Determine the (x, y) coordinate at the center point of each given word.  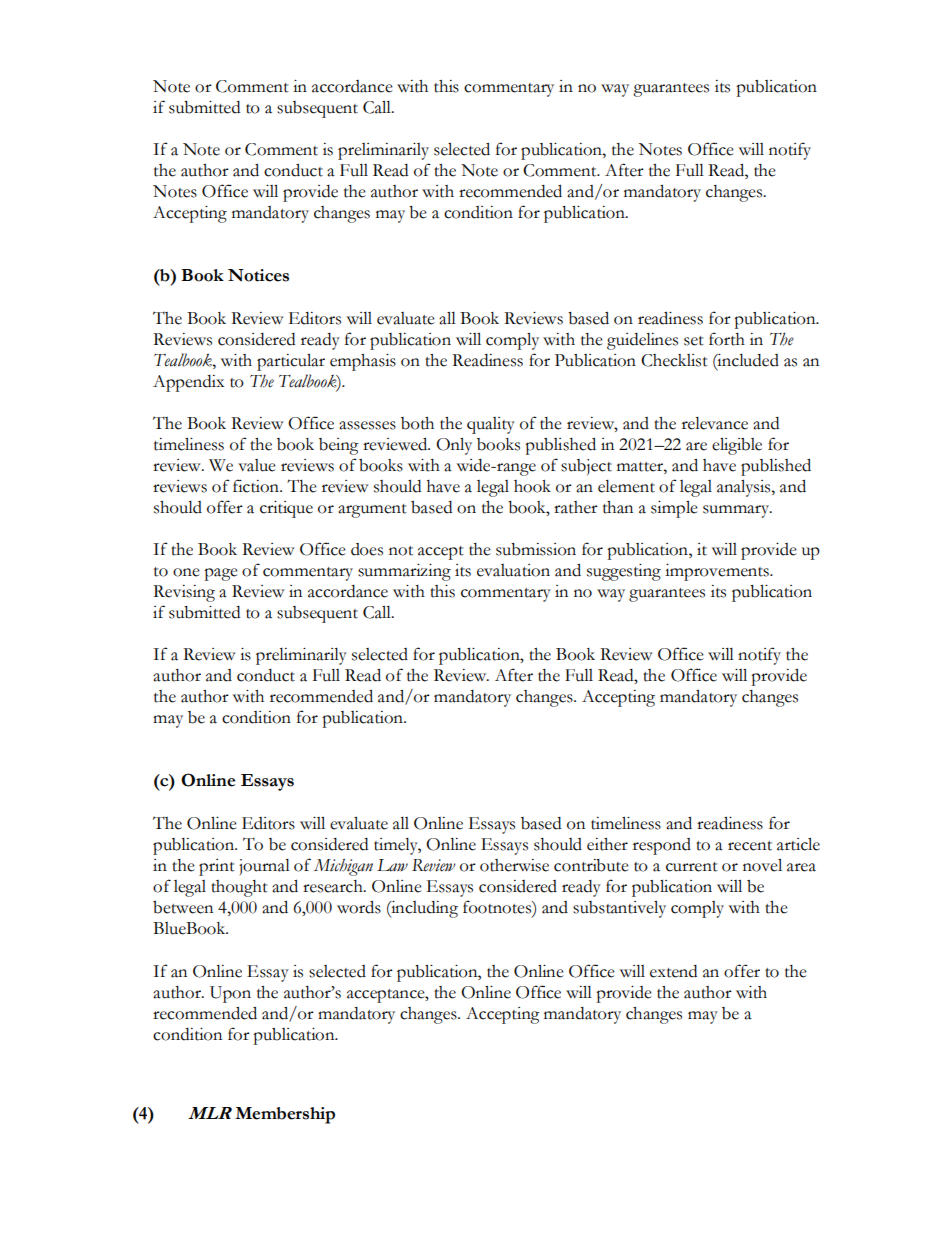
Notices (258, 275)
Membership (285, 1115)
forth (727, 339)
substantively (619, 909)
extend (673, 971)
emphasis (363, 362)
